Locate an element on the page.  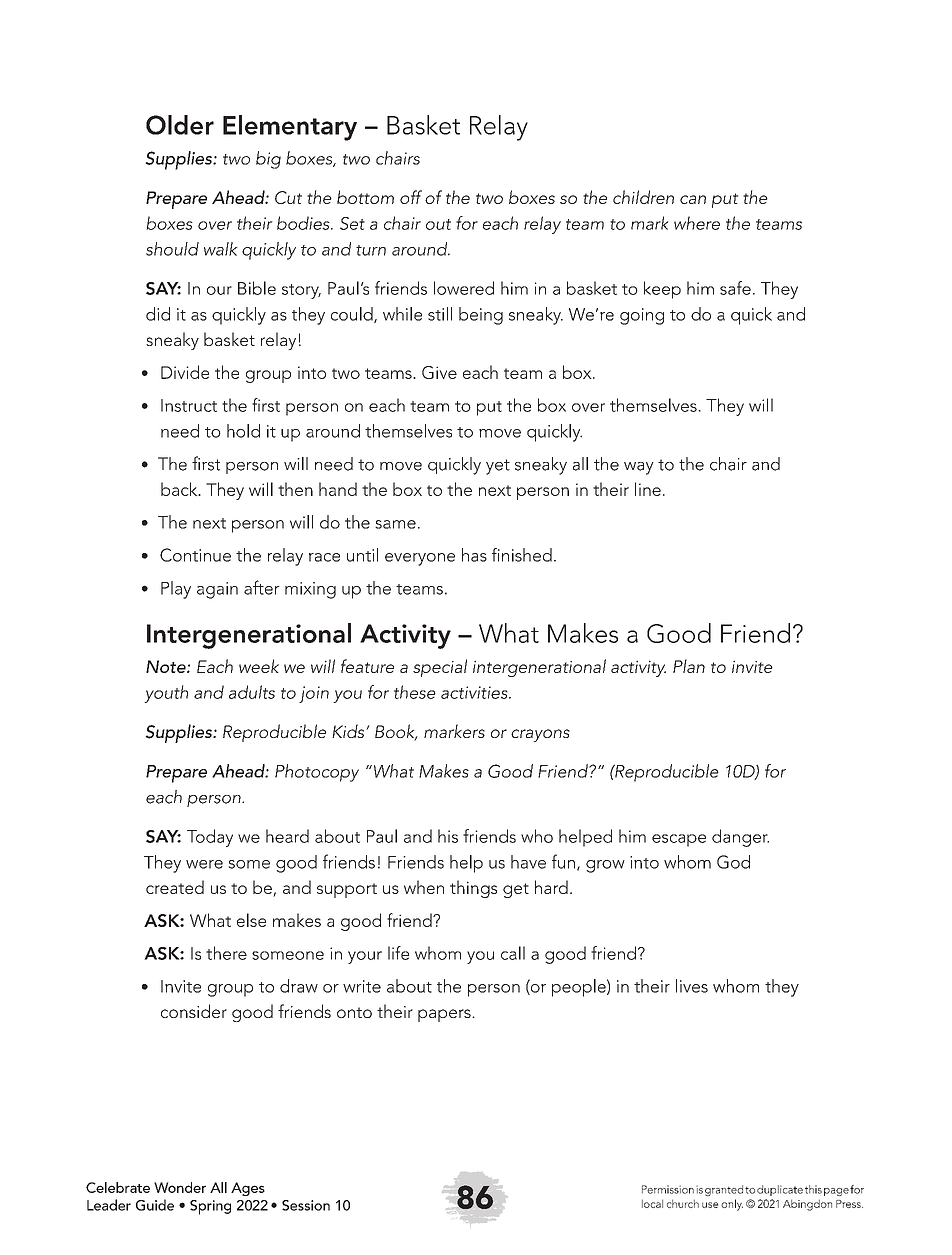
off is located at coordinates (411, 197).
